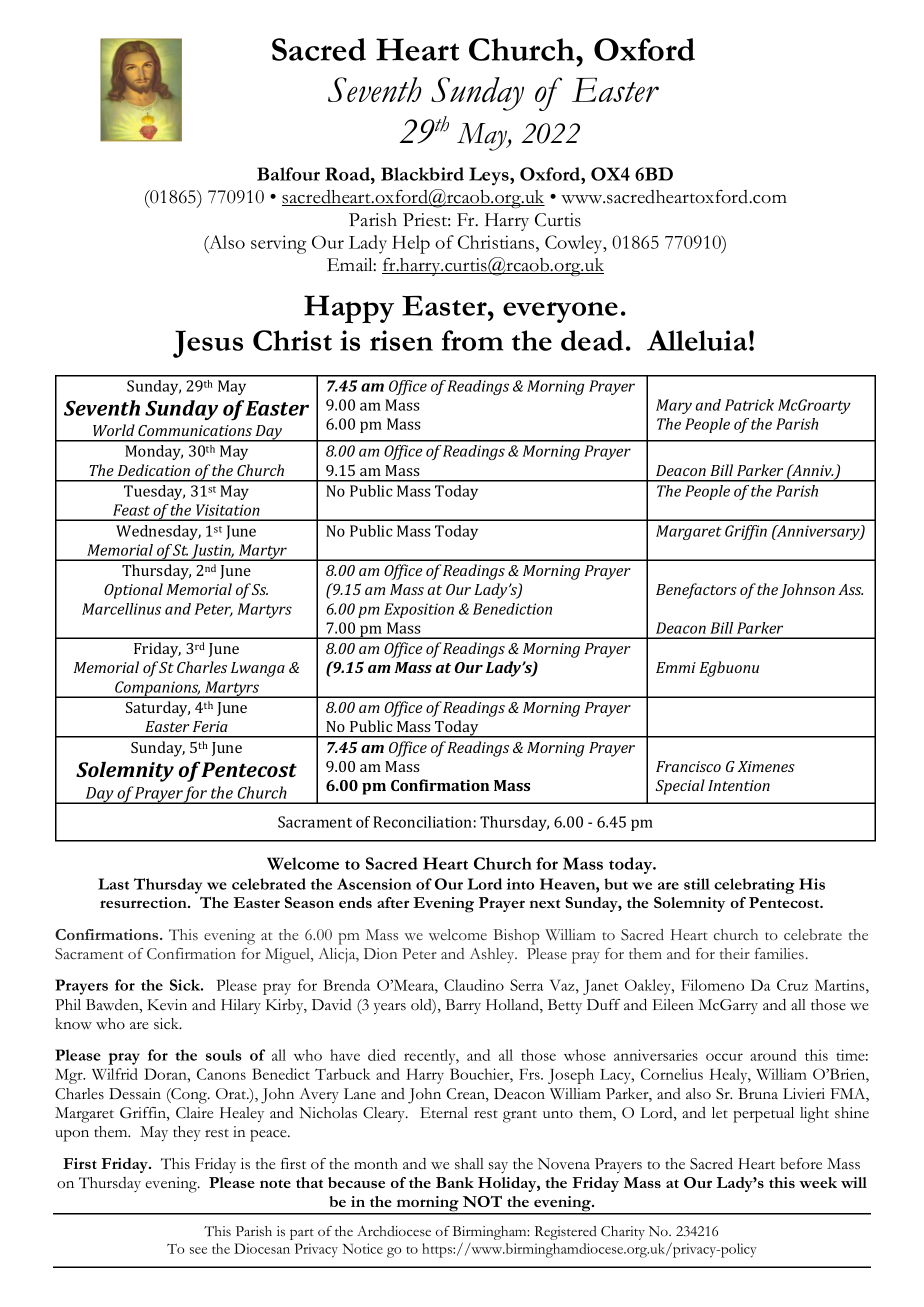 This document has height=1307, width=924. What do you see at coordinates (688, 766) in the document?
I see `Francisco` at bounding box center [688, 766].
